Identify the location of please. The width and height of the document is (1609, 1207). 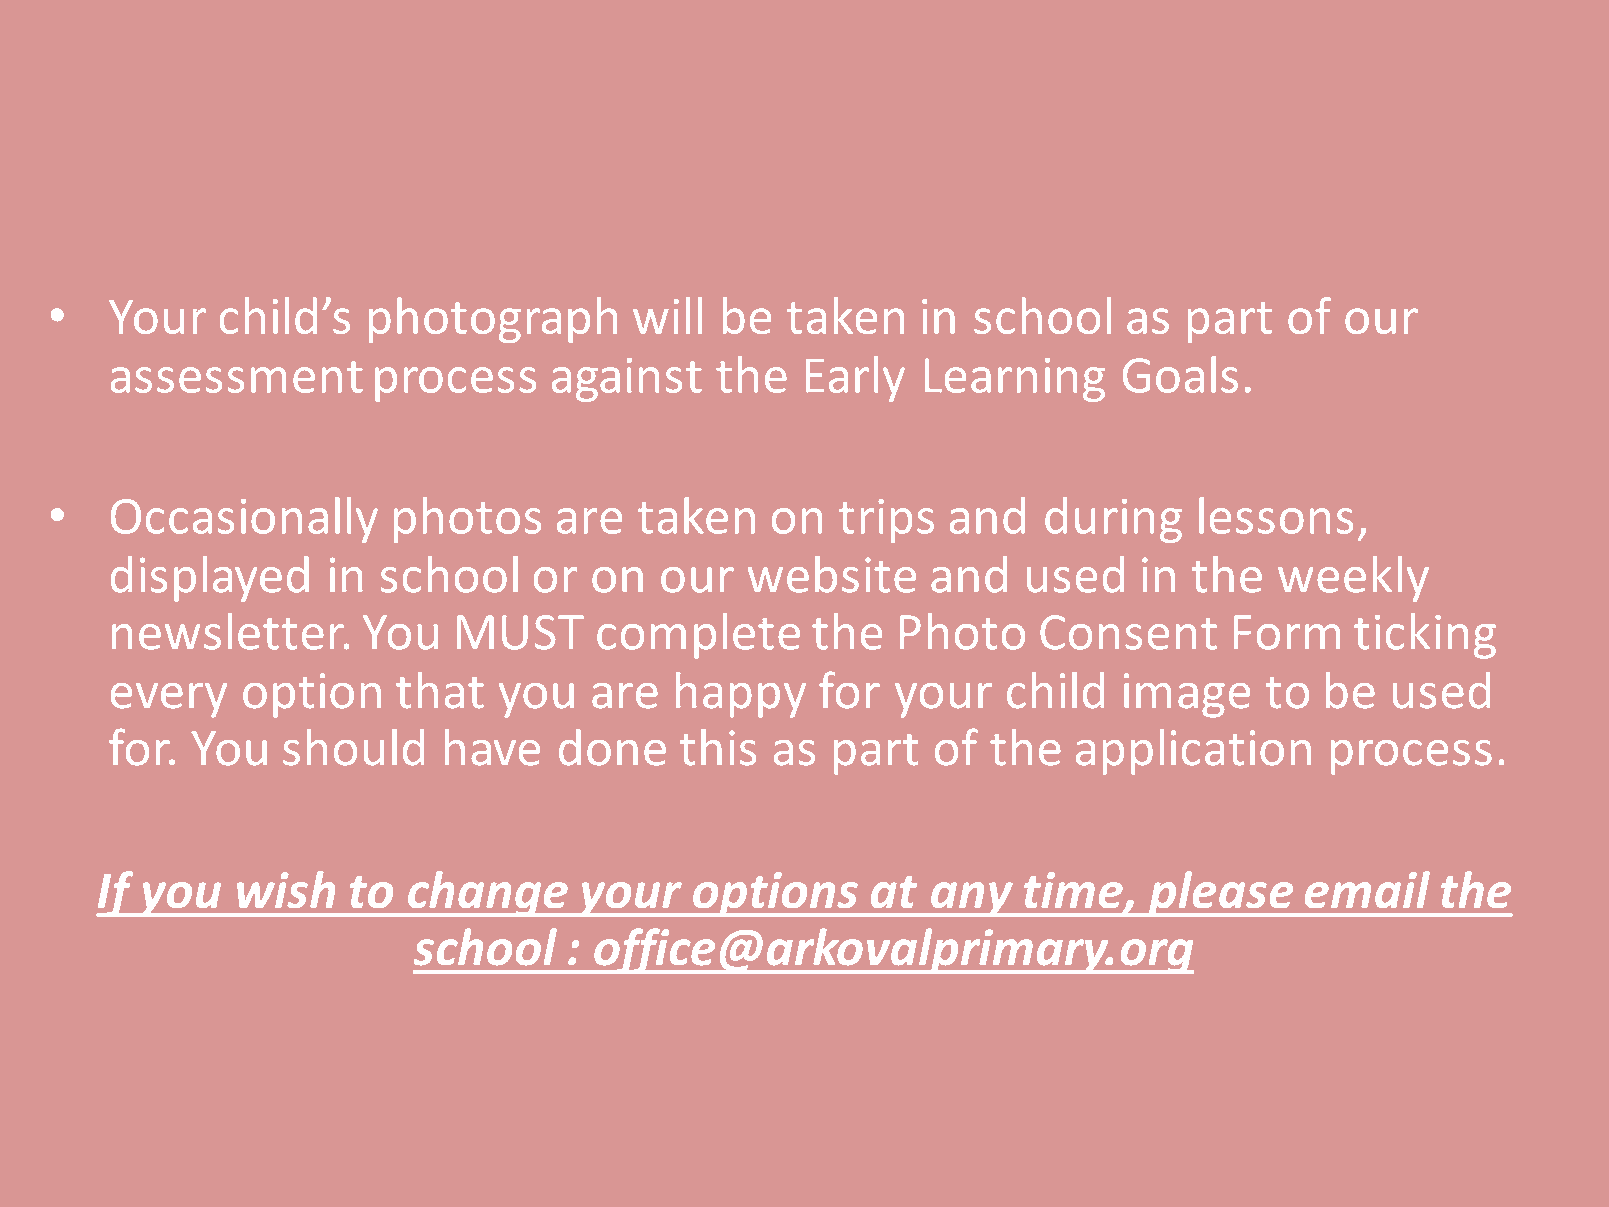
(1221, 894).
